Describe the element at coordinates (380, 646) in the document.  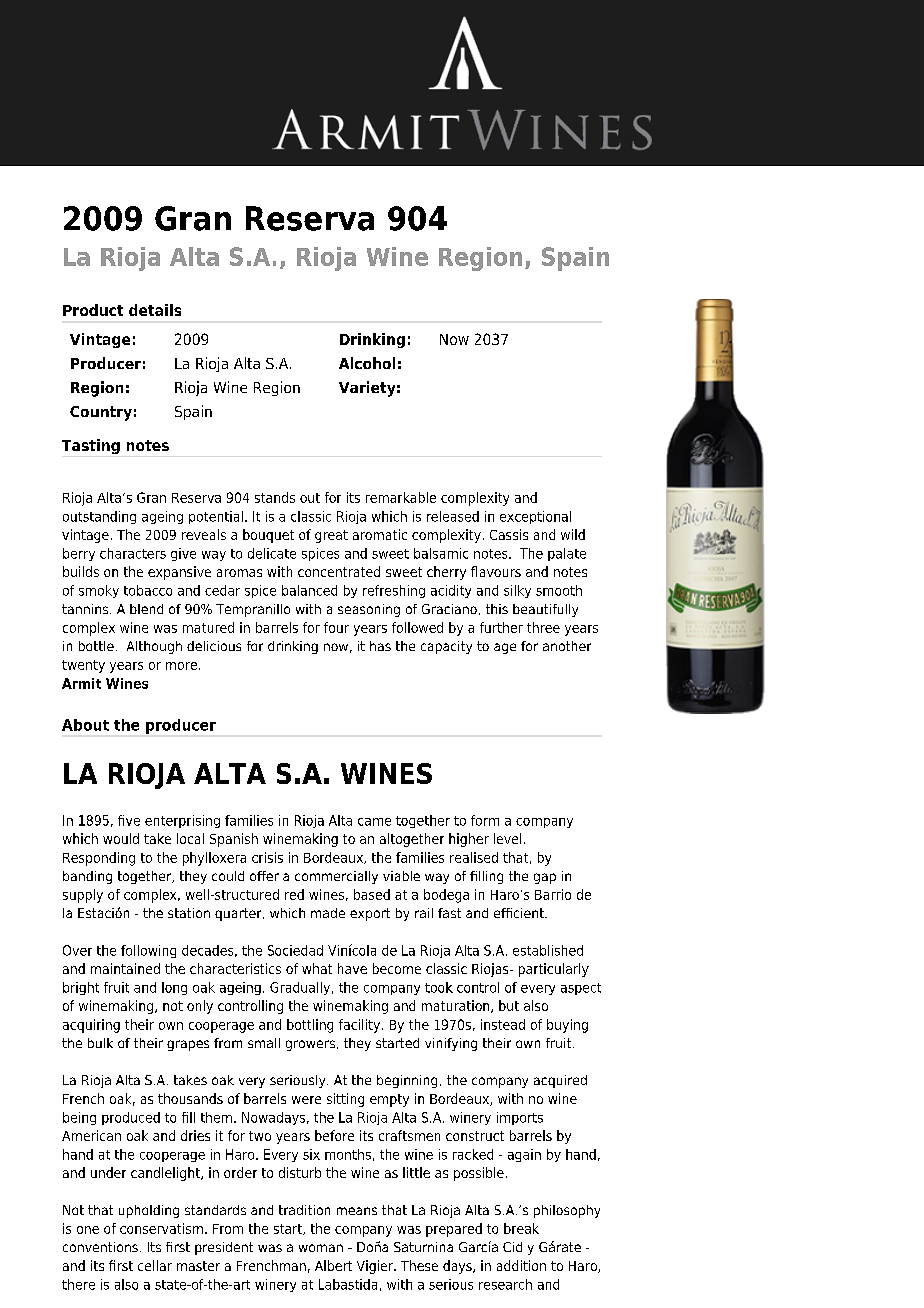
I see `has` at that location.
